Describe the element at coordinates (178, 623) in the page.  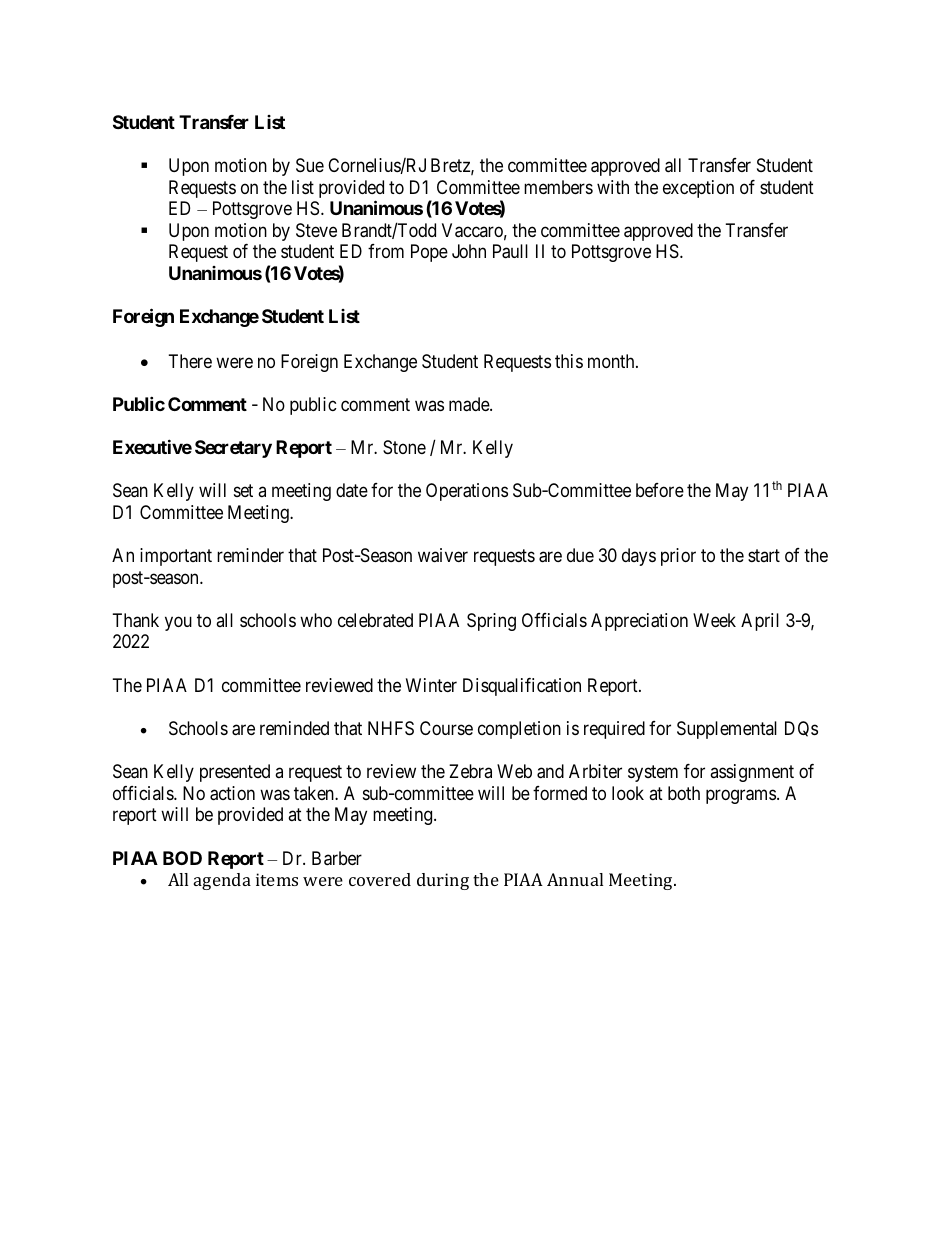
I see `you` at that location.
